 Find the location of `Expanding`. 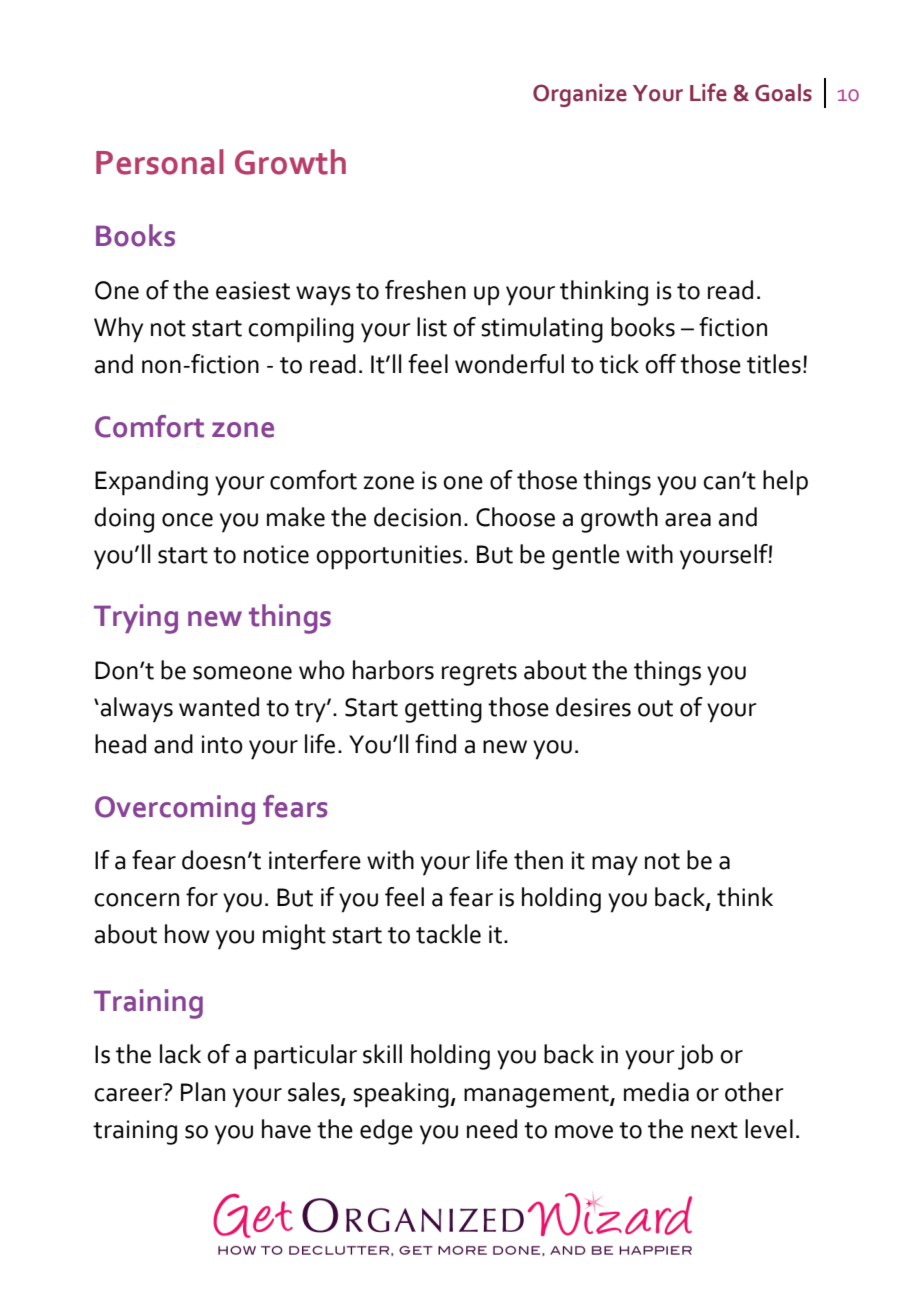

Expanding is located at coordinates (151, 483).
